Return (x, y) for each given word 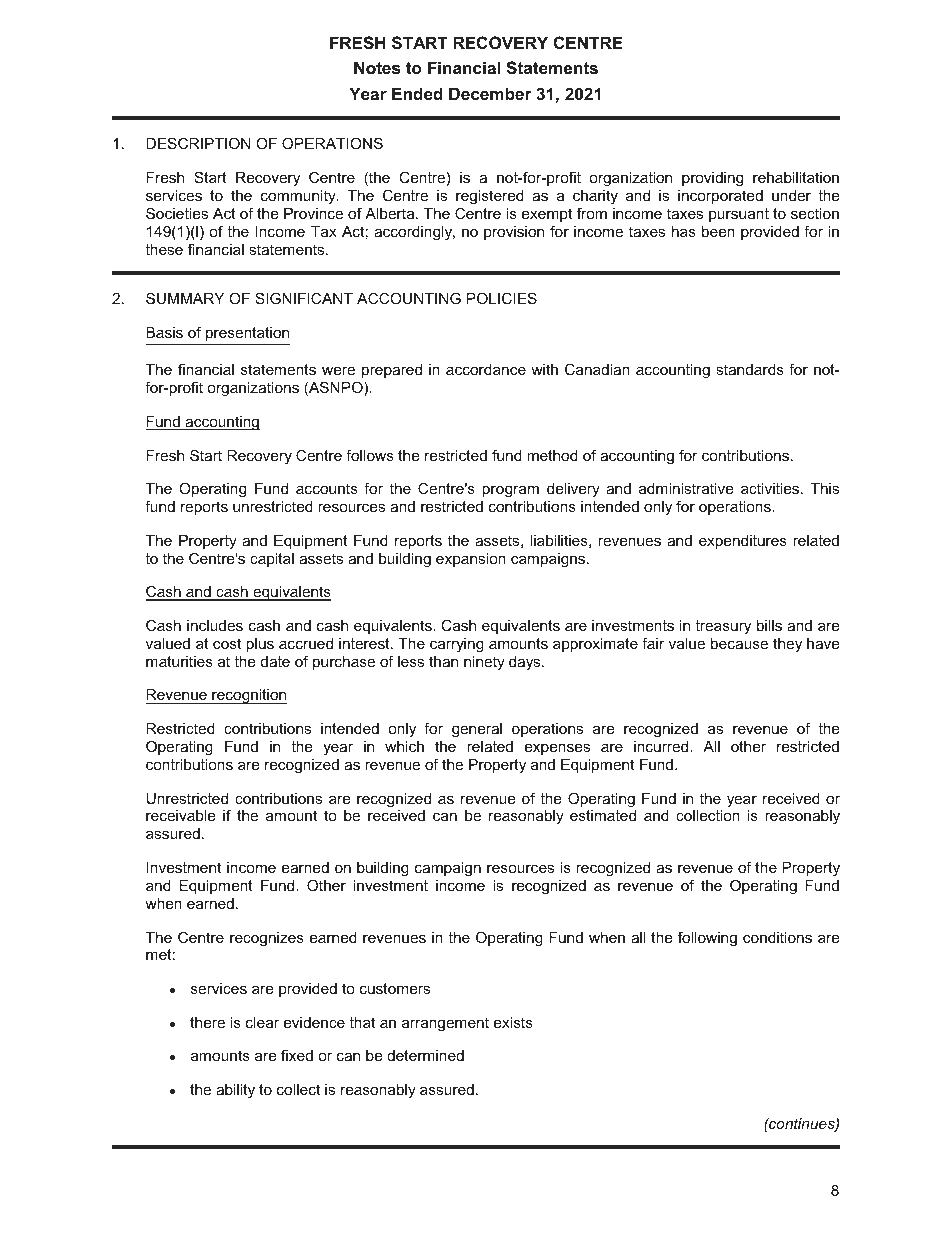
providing (712, 179)
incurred (662, 746)
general (477, 730)
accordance (486, 369)
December (490, 93)
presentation (247, 334)
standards (750, 369)
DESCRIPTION (198, 143)
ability (235, 1091)
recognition (248, 696)
